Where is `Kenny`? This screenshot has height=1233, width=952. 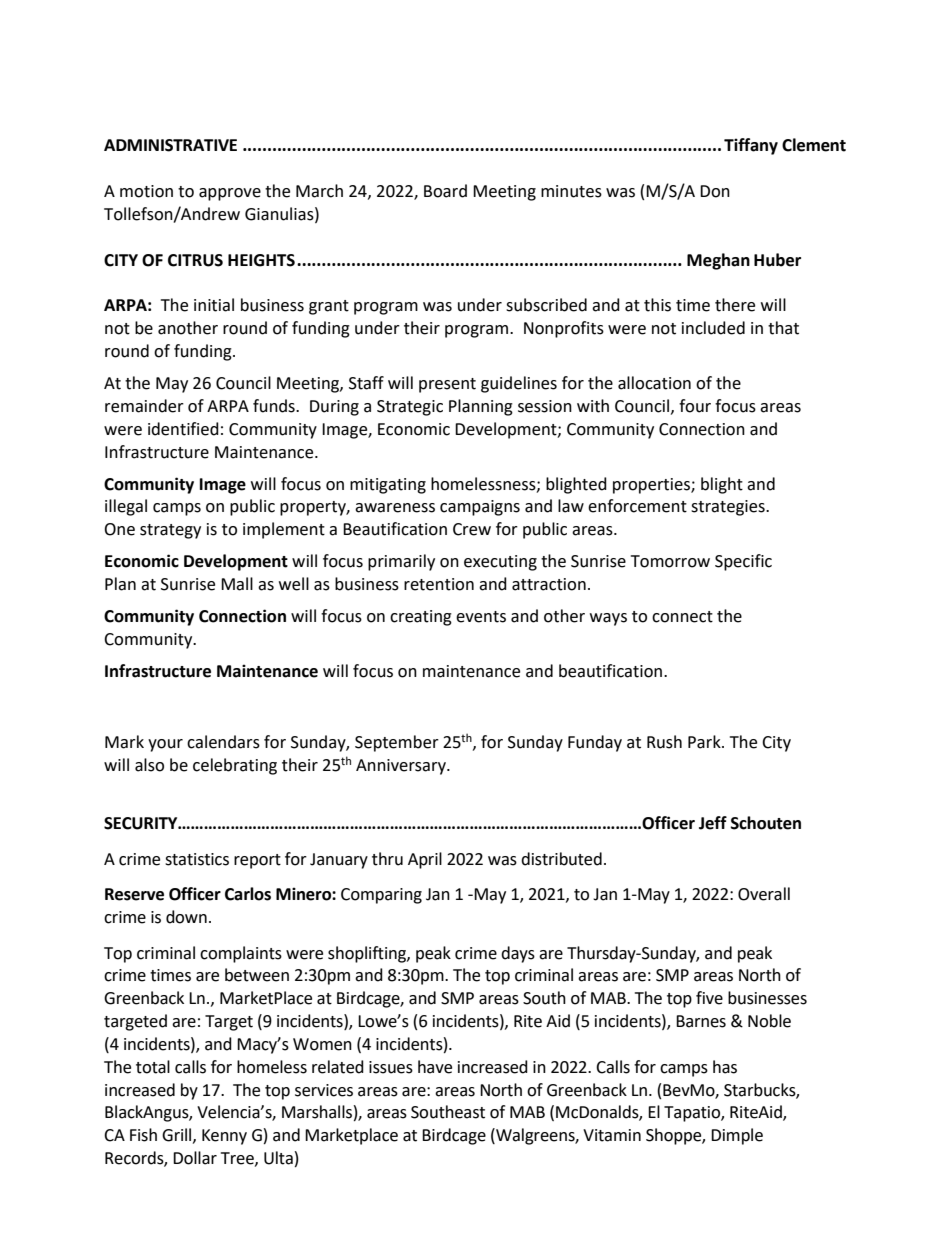
Kenny is located at coordinates (224, 1137).
